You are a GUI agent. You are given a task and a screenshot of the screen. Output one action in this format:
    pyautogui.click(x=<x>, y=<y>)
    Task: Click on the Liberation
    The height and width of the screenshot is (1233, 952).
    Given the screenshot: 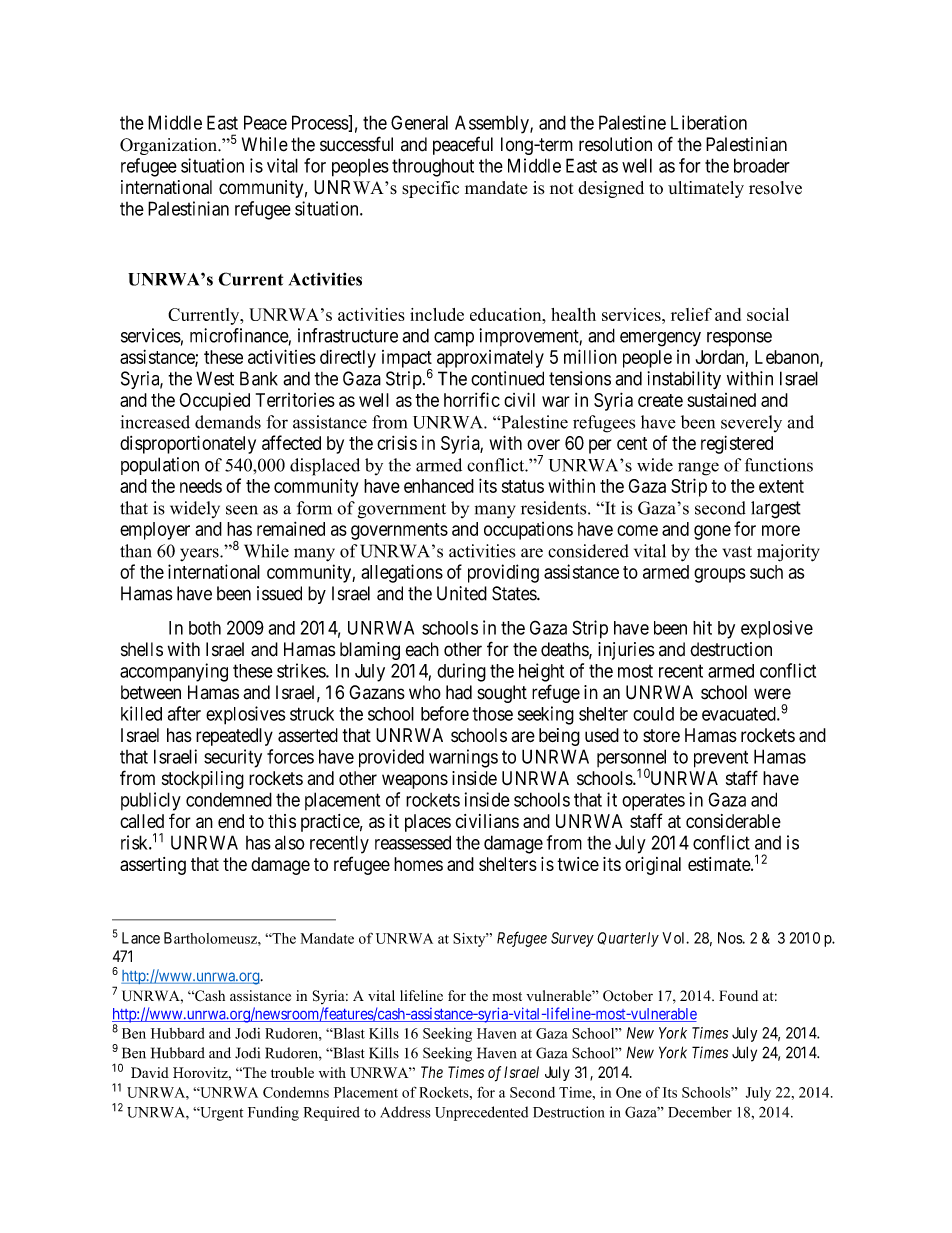 What is the action you would take?
    pyautogui.click(x=709, y=122)
